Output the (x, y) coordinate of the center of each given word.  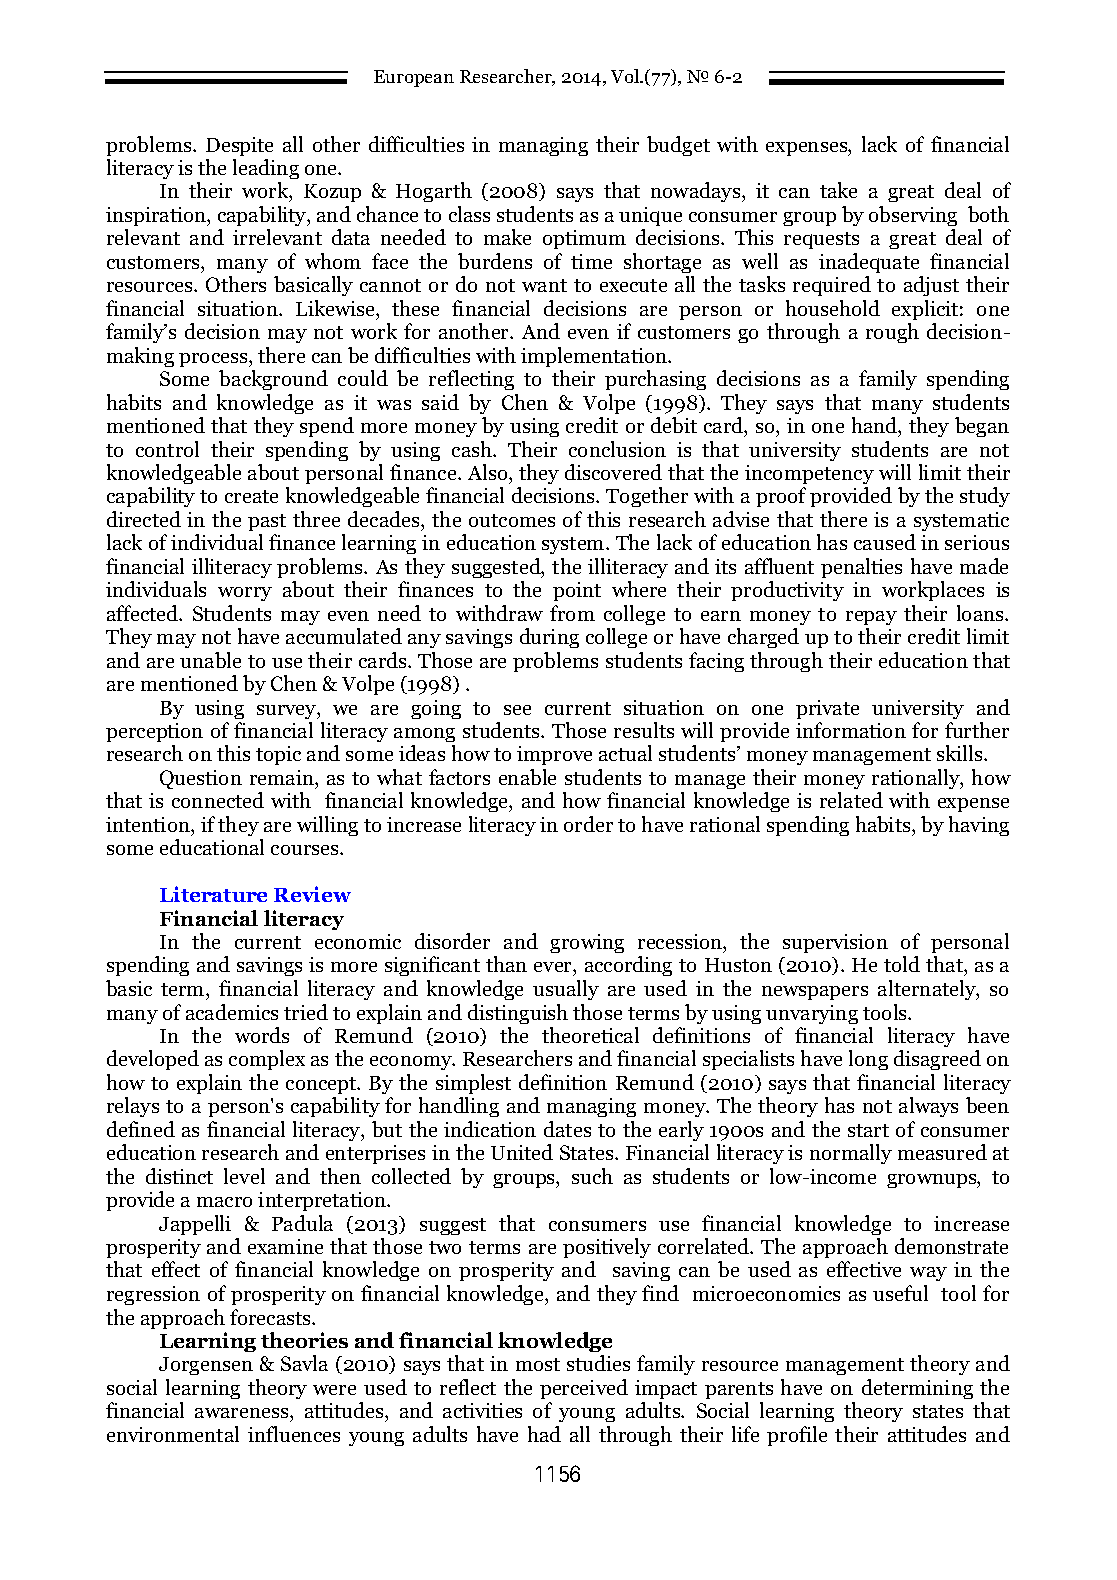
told (902, 964)
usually (566, 990)
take (838, 190)
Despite (239, 146)
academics (232, 1012)
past (267, 522)
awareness (243, 1413)
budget (678, 146)
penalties (861, 568)
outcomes (512, 520)
